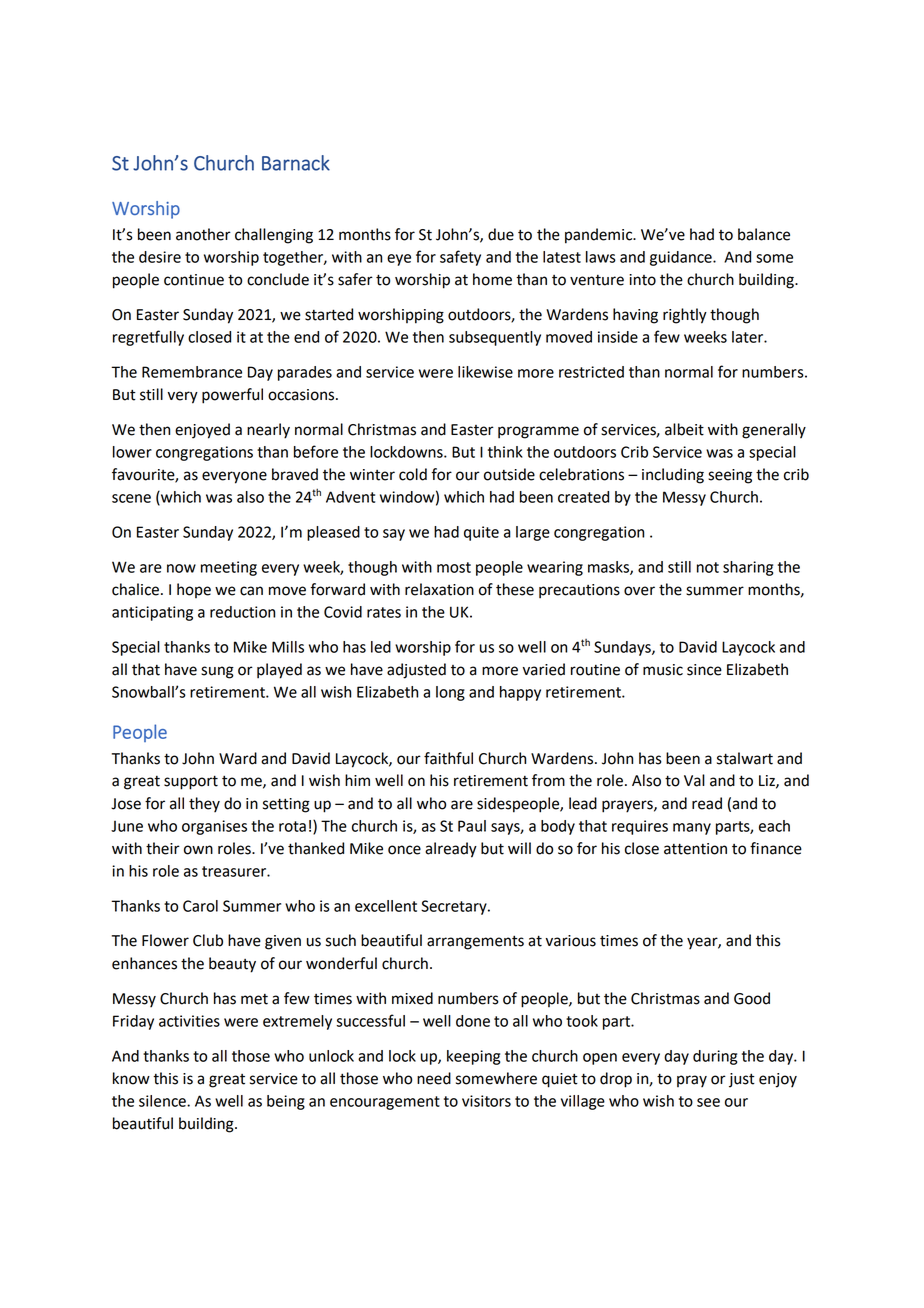 The width and height of the document is (924, 1308). I want to click on sung, so click(217, 672).
